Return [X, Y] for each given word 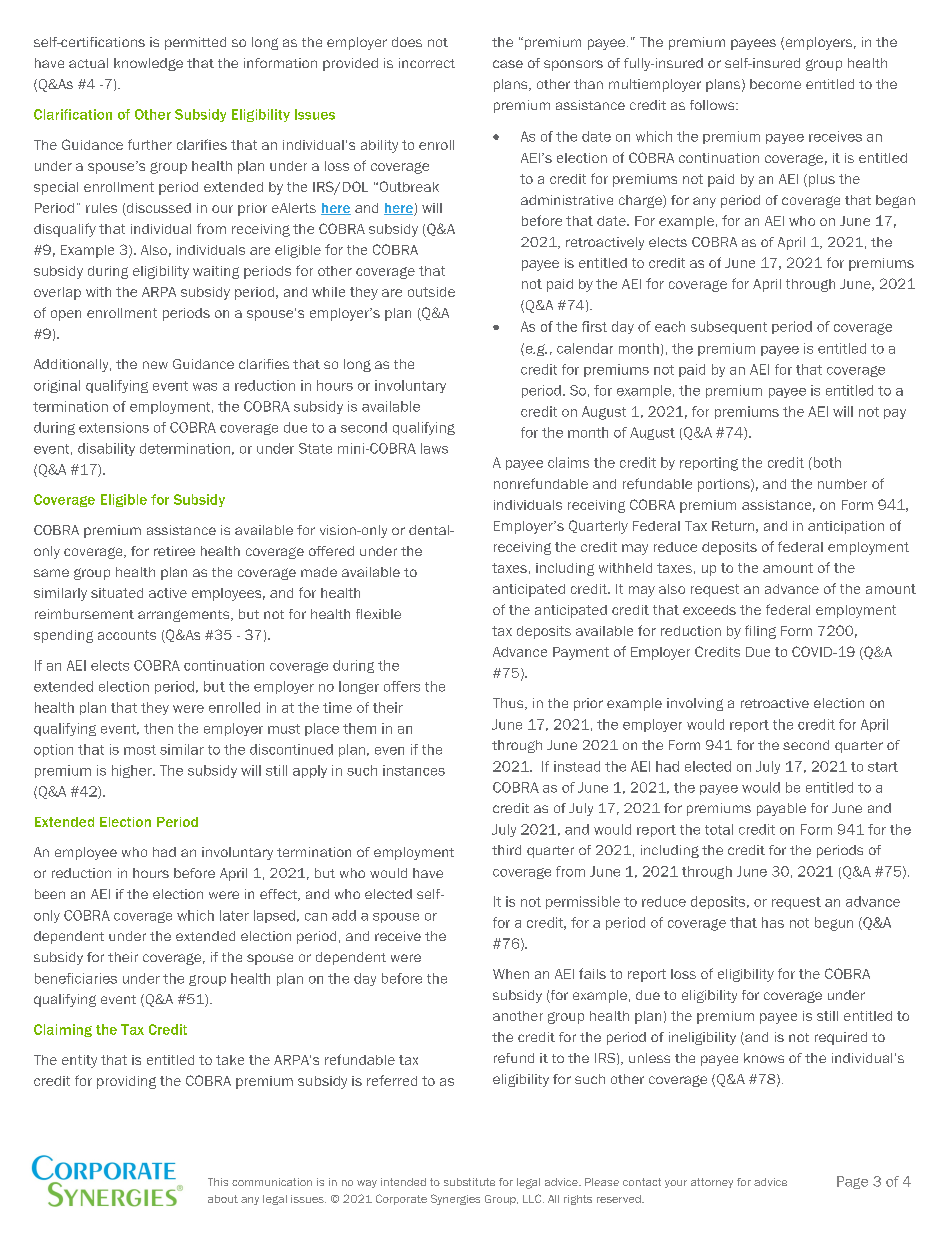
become [775, 84]
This [218, 1182]
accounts [127, 635]
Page [852, 1182]
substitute [469, 1182]
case [508, 64]
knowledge [148, 64]
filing [760, 632]
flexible [378, 614]
